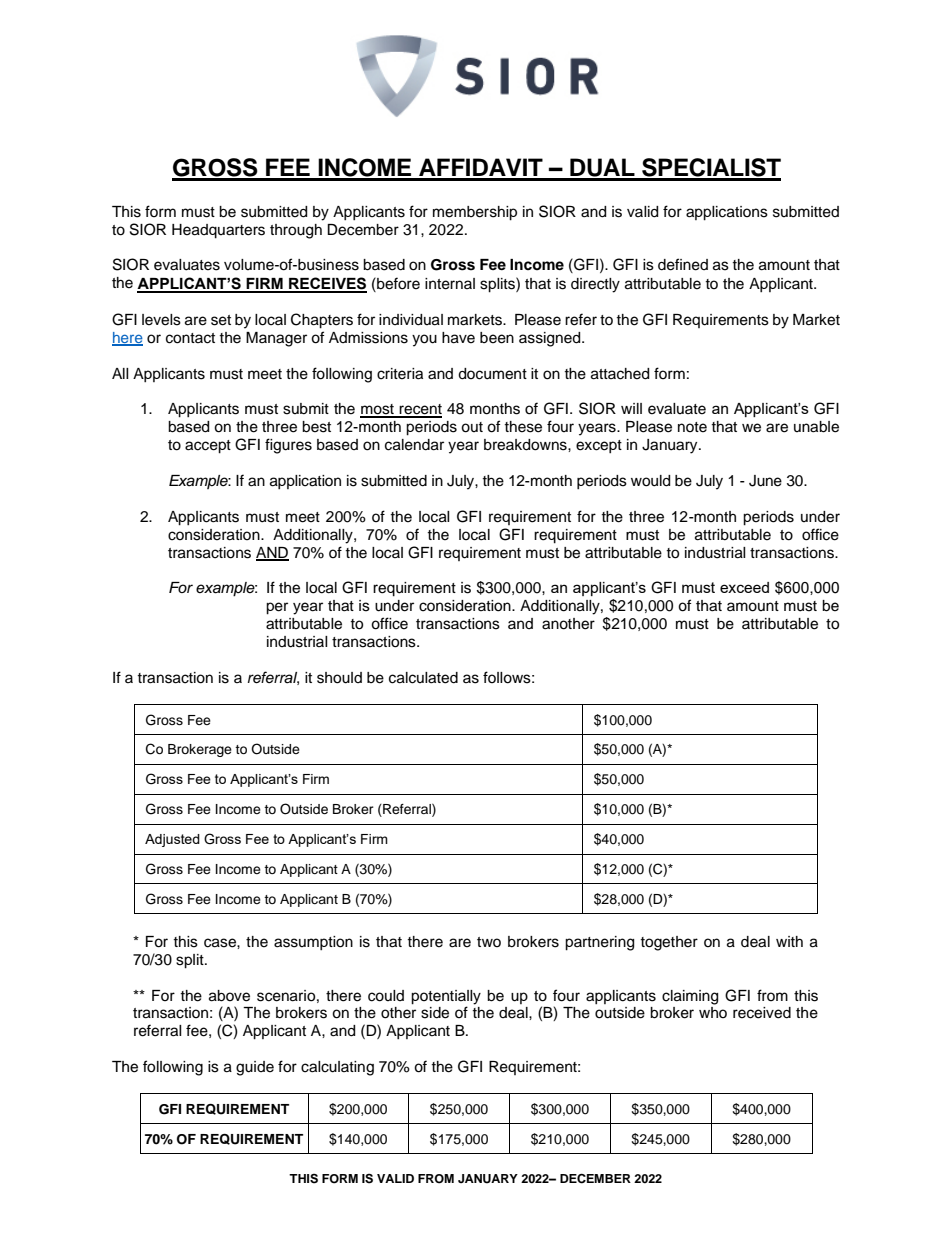  What do you see at coordinates (446, 997) in the page?
I see `potentially` at bounding box center [446, 997].
